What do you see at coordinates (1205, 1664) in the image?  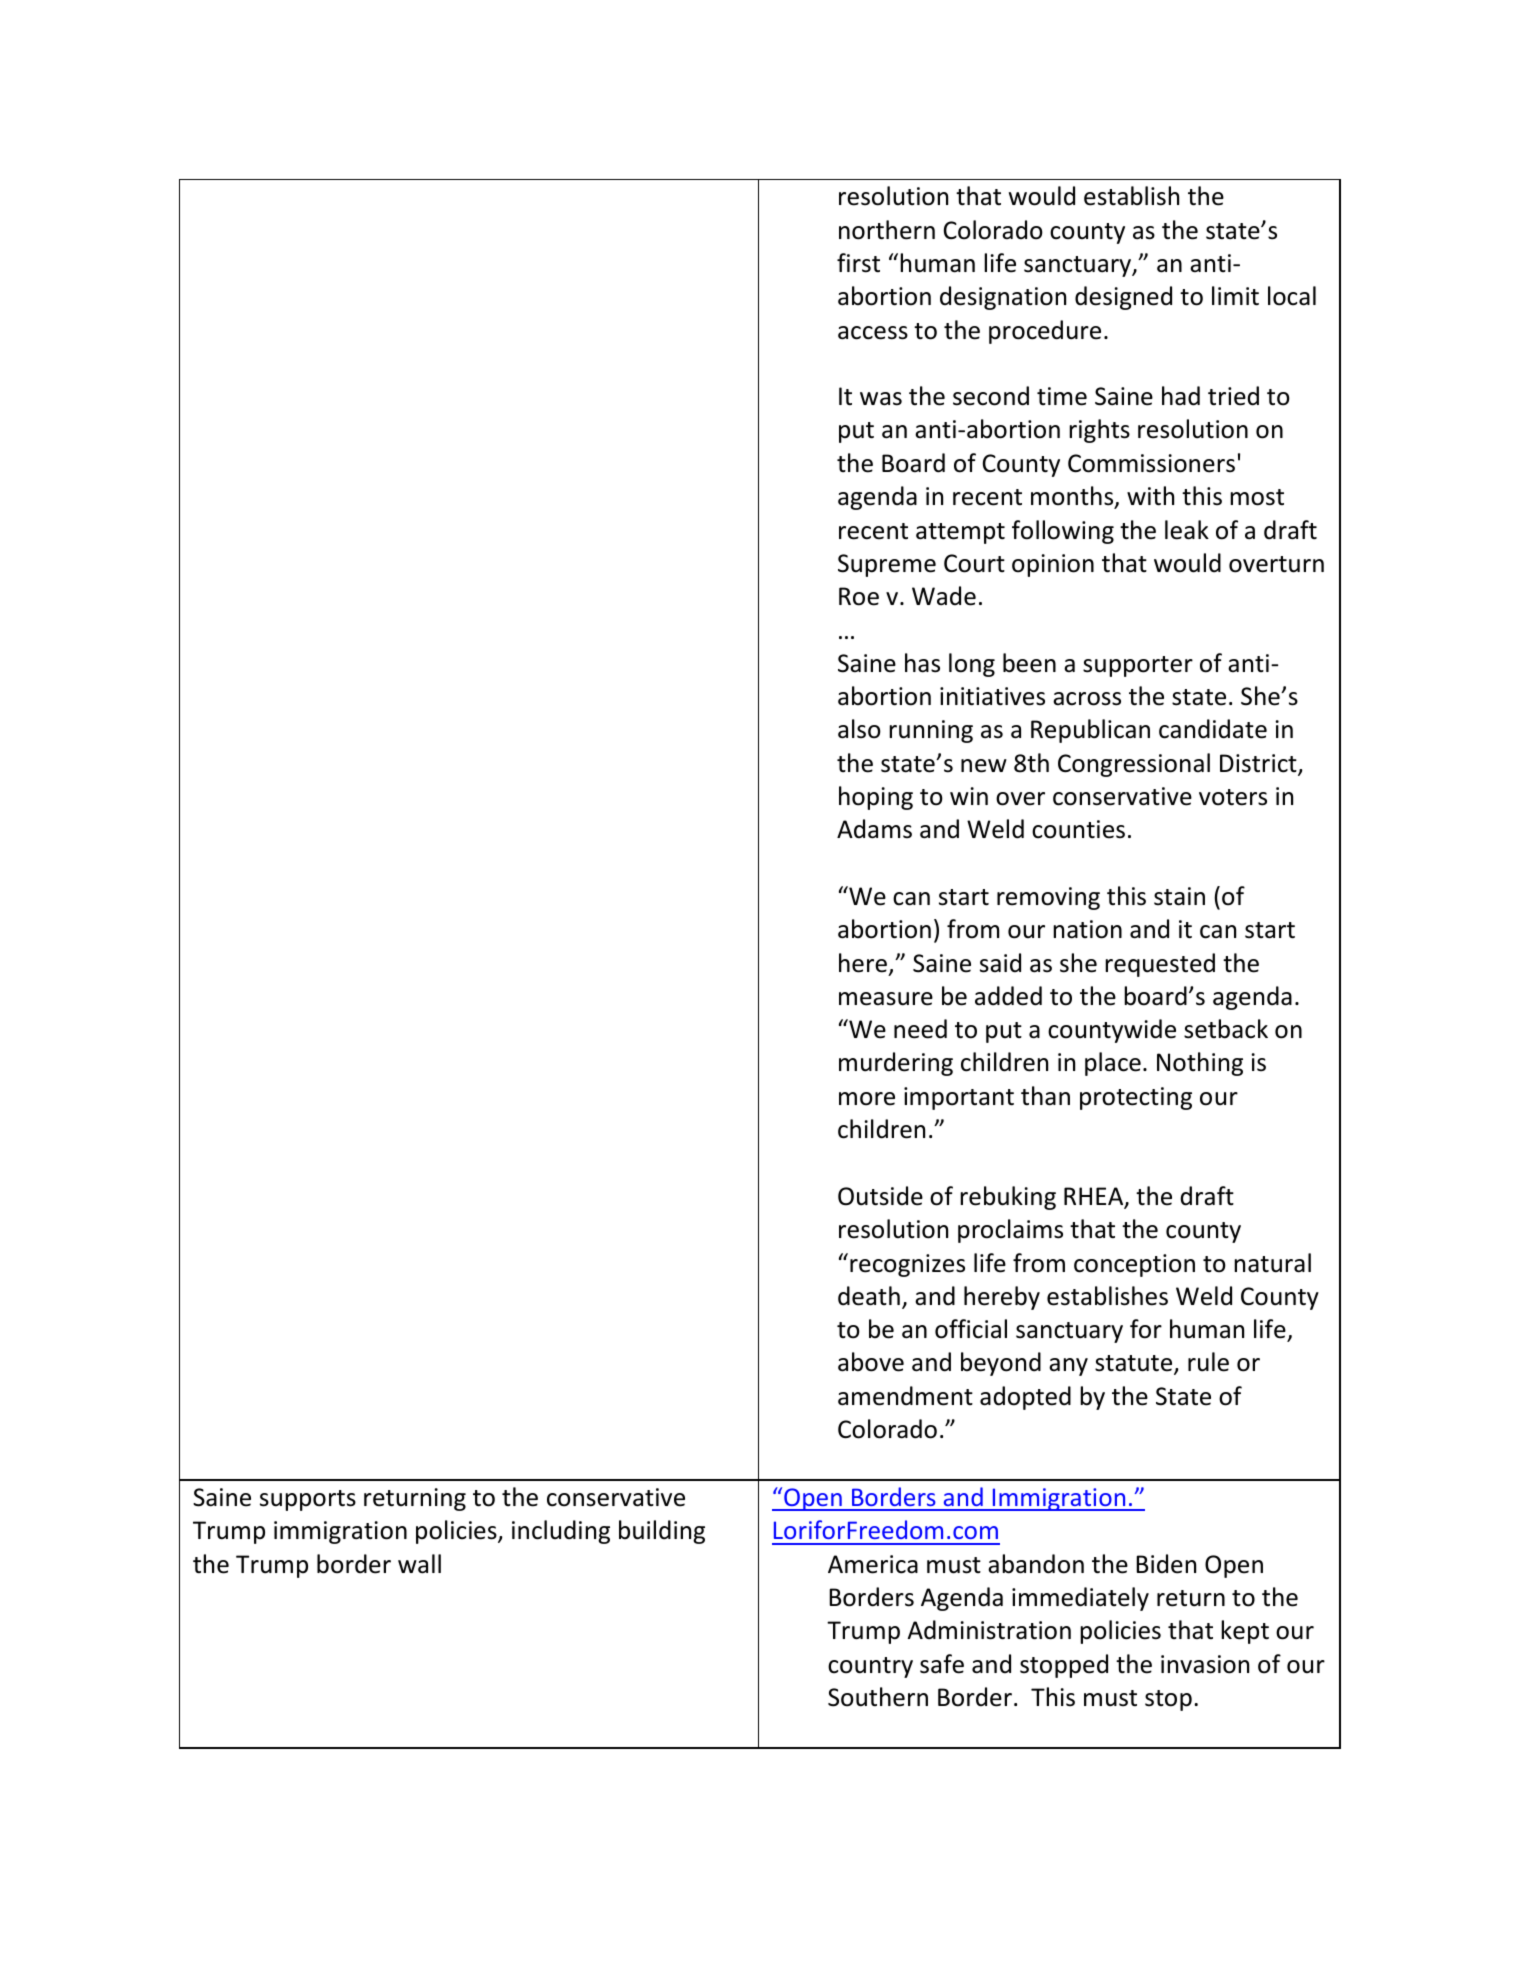 I see `invasion` at bounding box center [1205, 1664].
